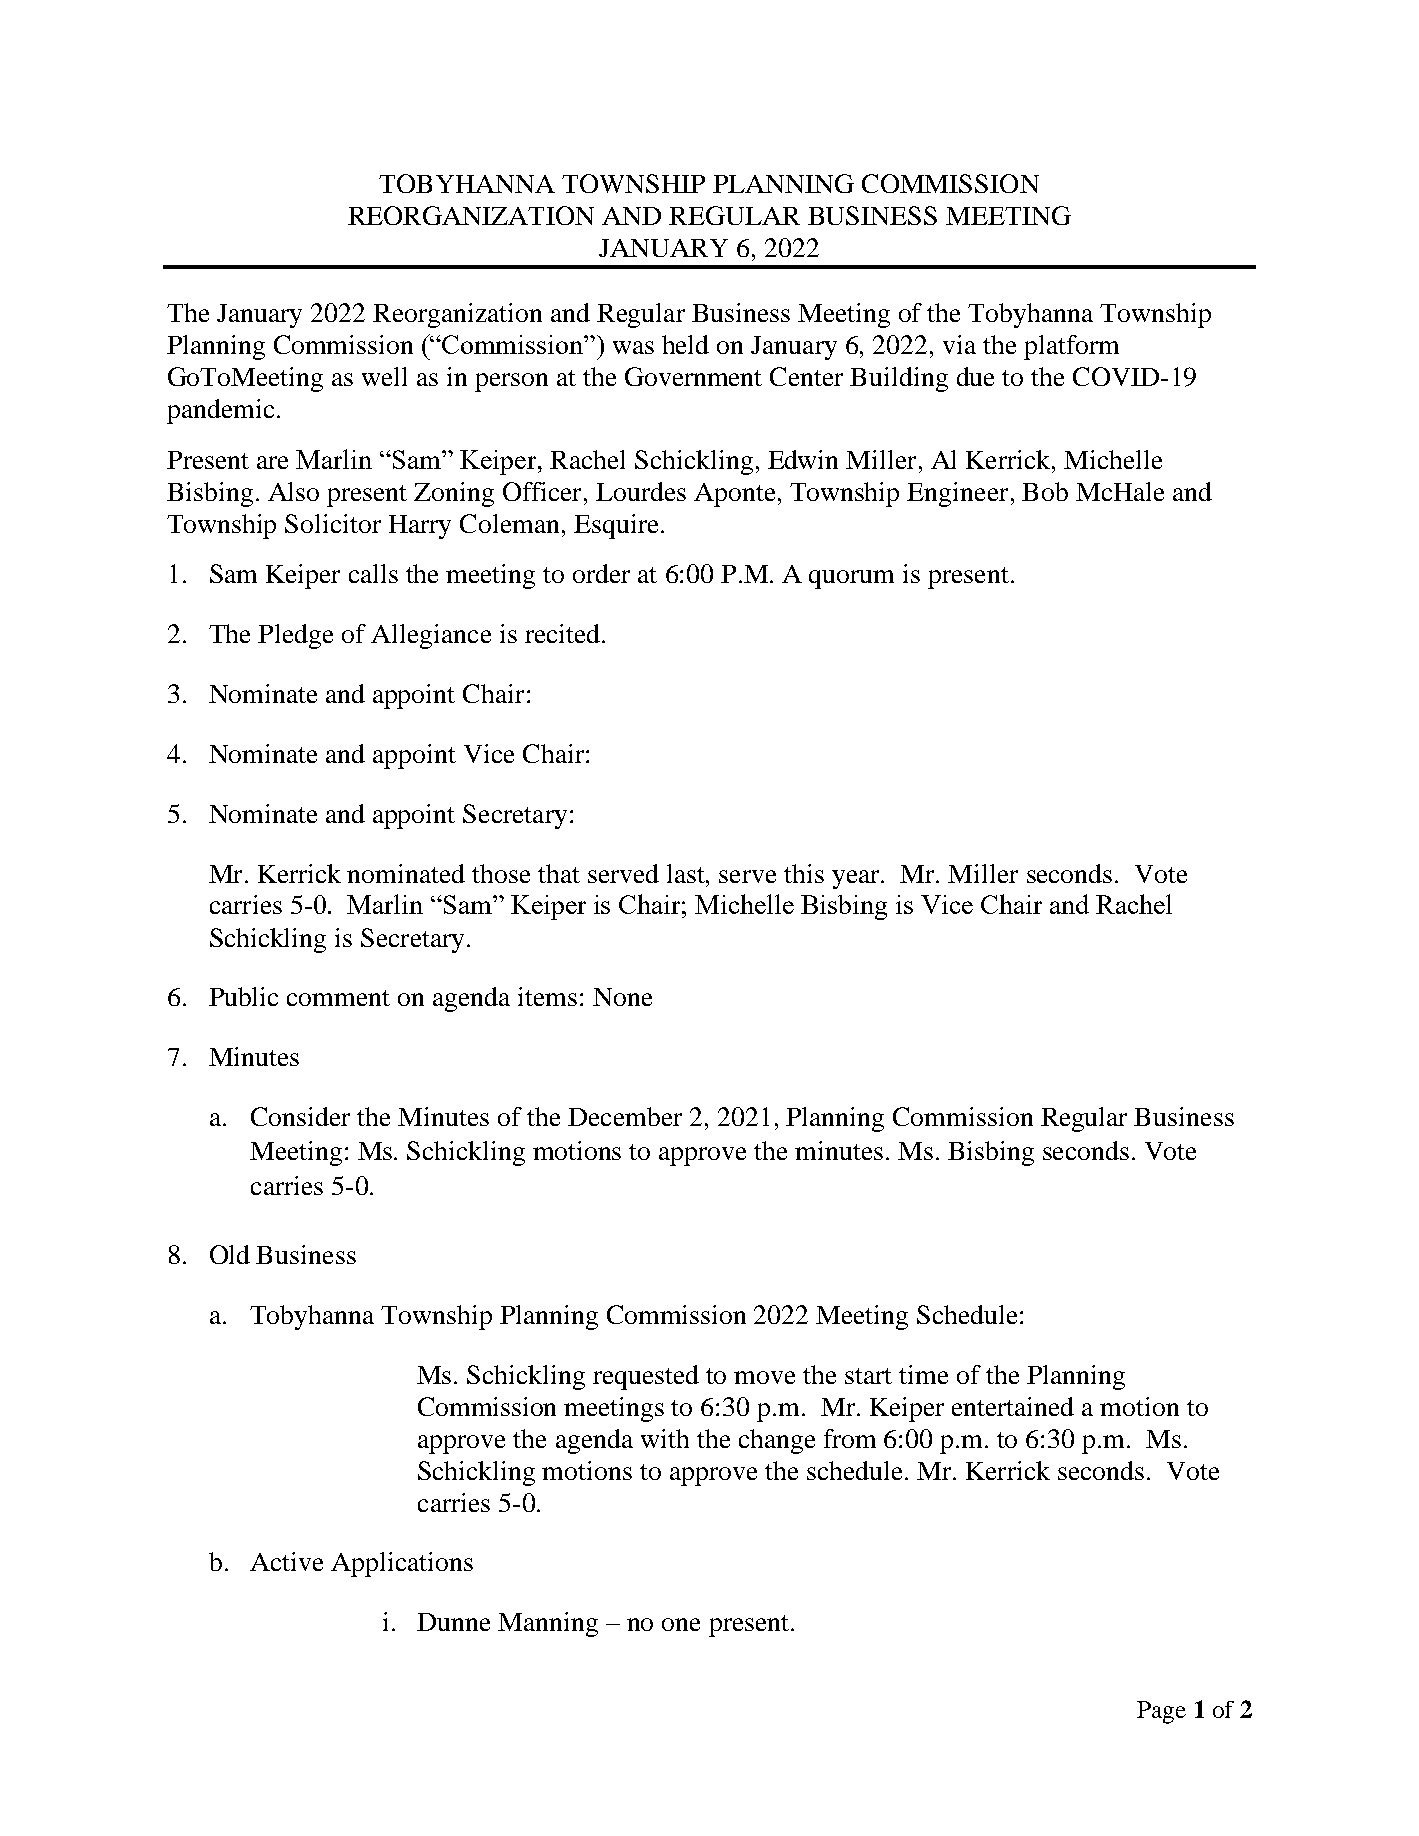  What do you see at coordinates (693, 376) in the image?
I see `Government` at bounding box center [693, 376].
